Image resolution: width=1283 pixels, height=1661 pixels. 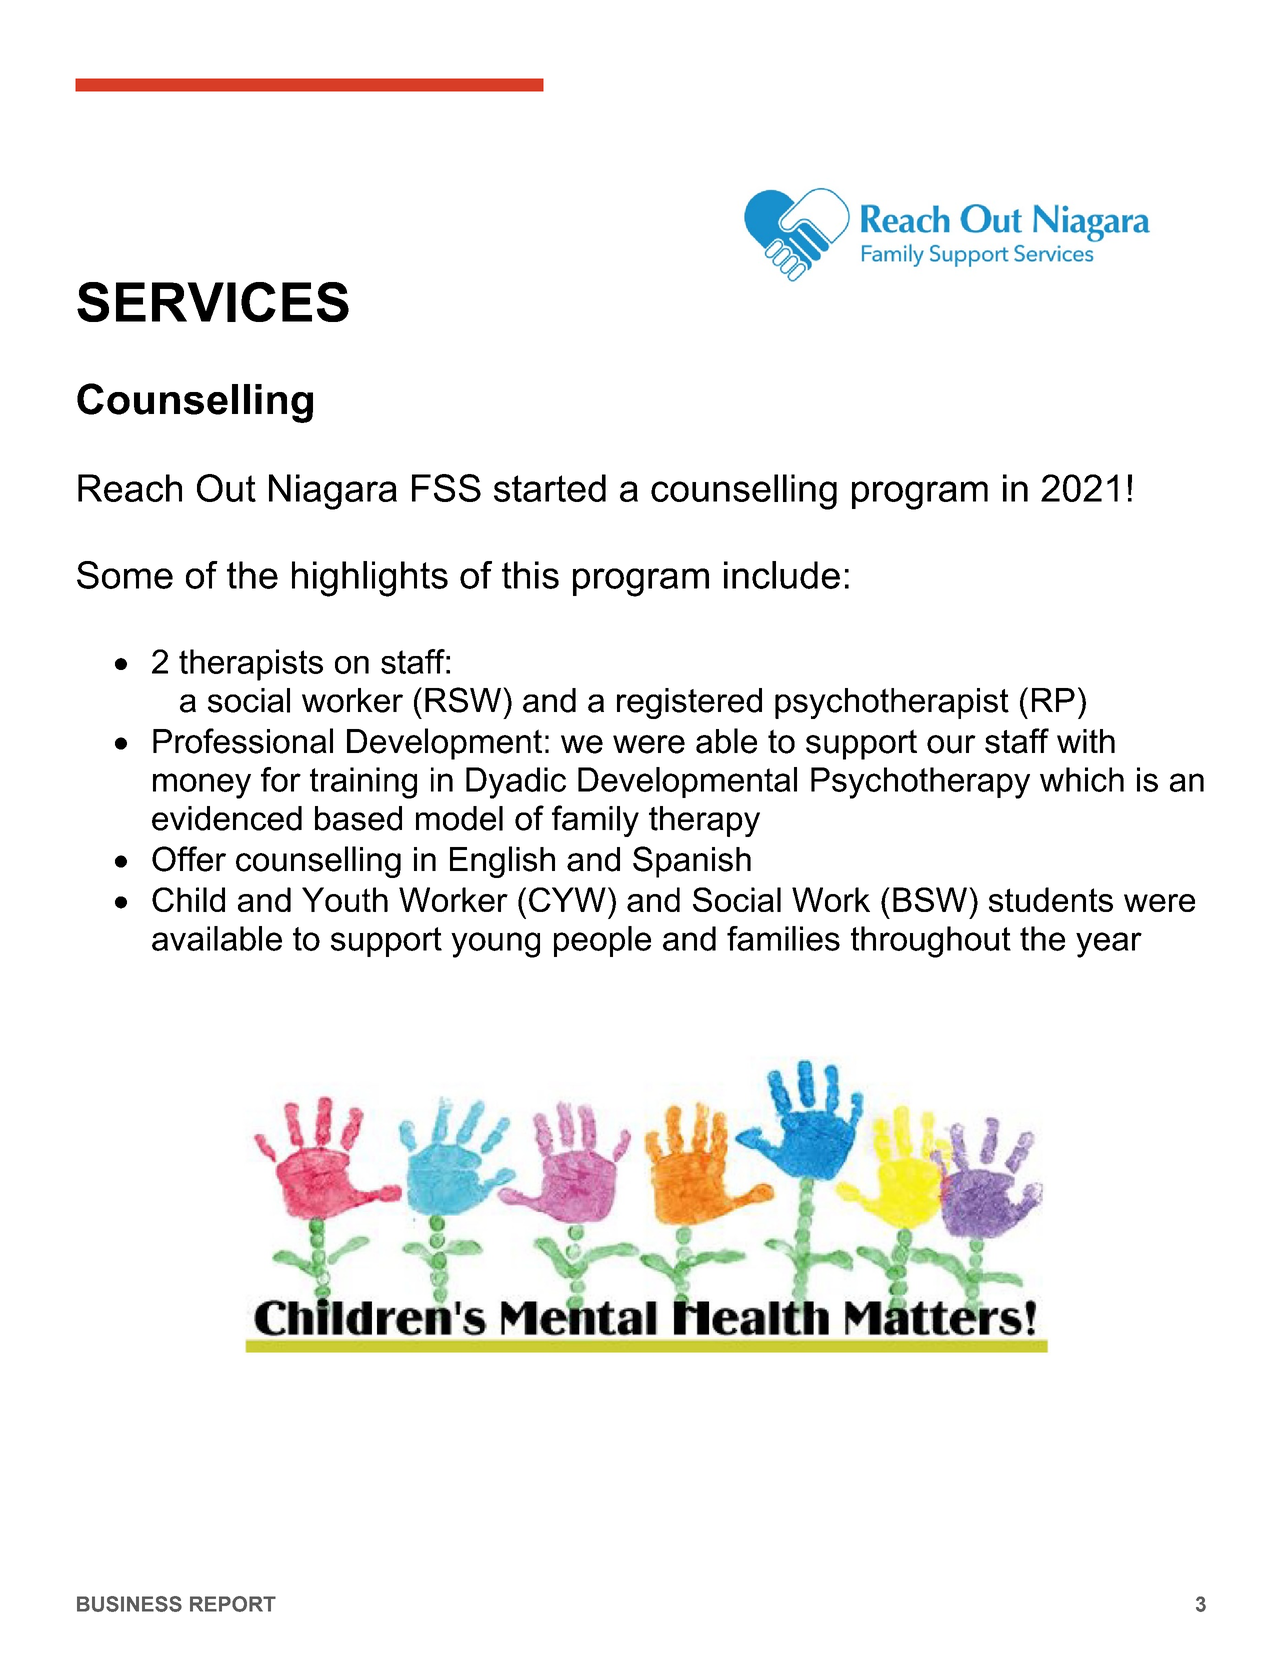 I want to click on include, so click(x=782, y=575).
